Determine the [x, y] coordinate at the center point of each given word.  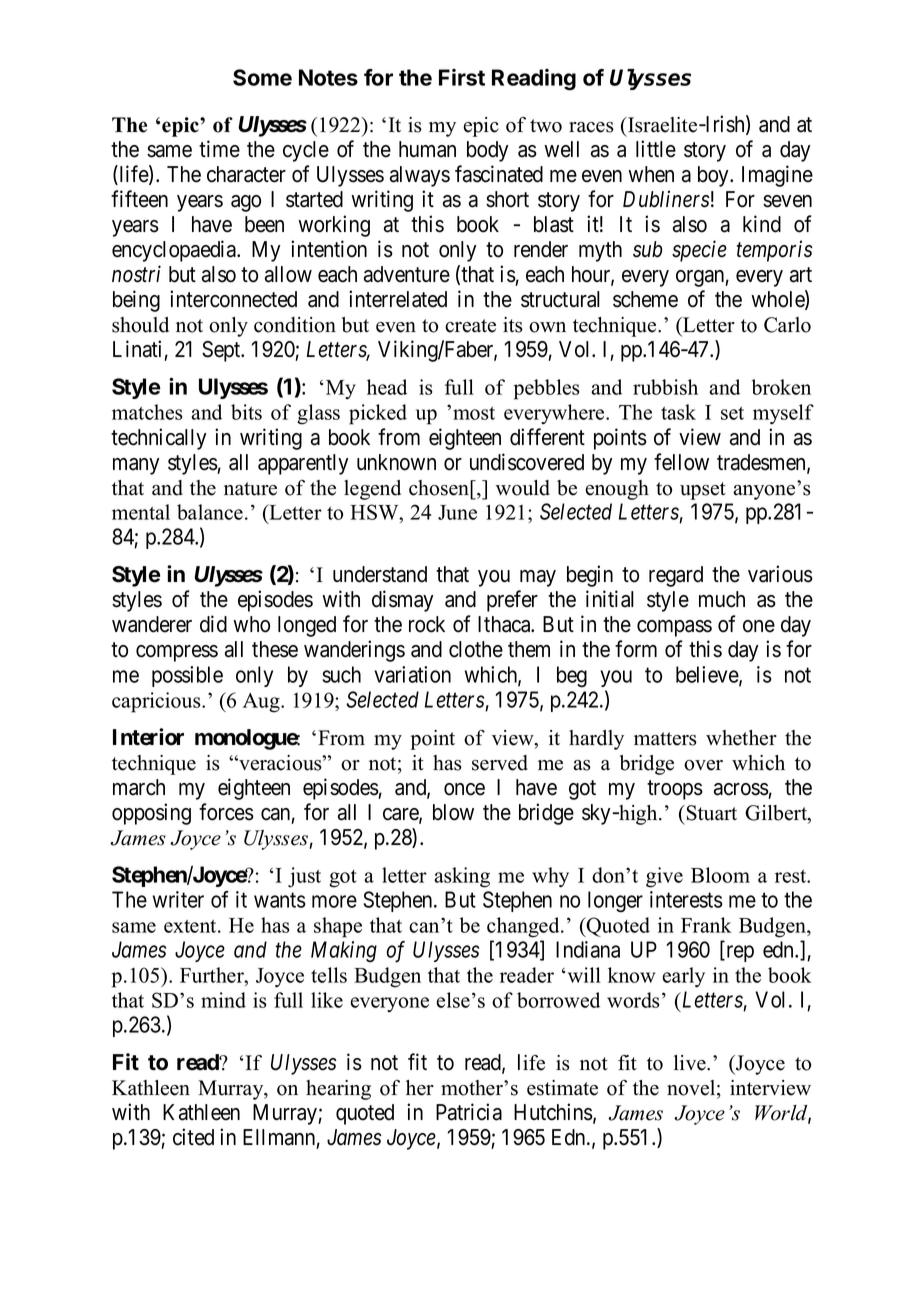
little [656, 149]
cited [193, 1137]
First [462, 77]
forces [226, 812]
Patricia [469, 1112]
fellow [681, 462]
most [474, 413]
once [464, 789]
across [741, 789]
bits [246, 412]
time [219, 149]
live [691, 1063]
